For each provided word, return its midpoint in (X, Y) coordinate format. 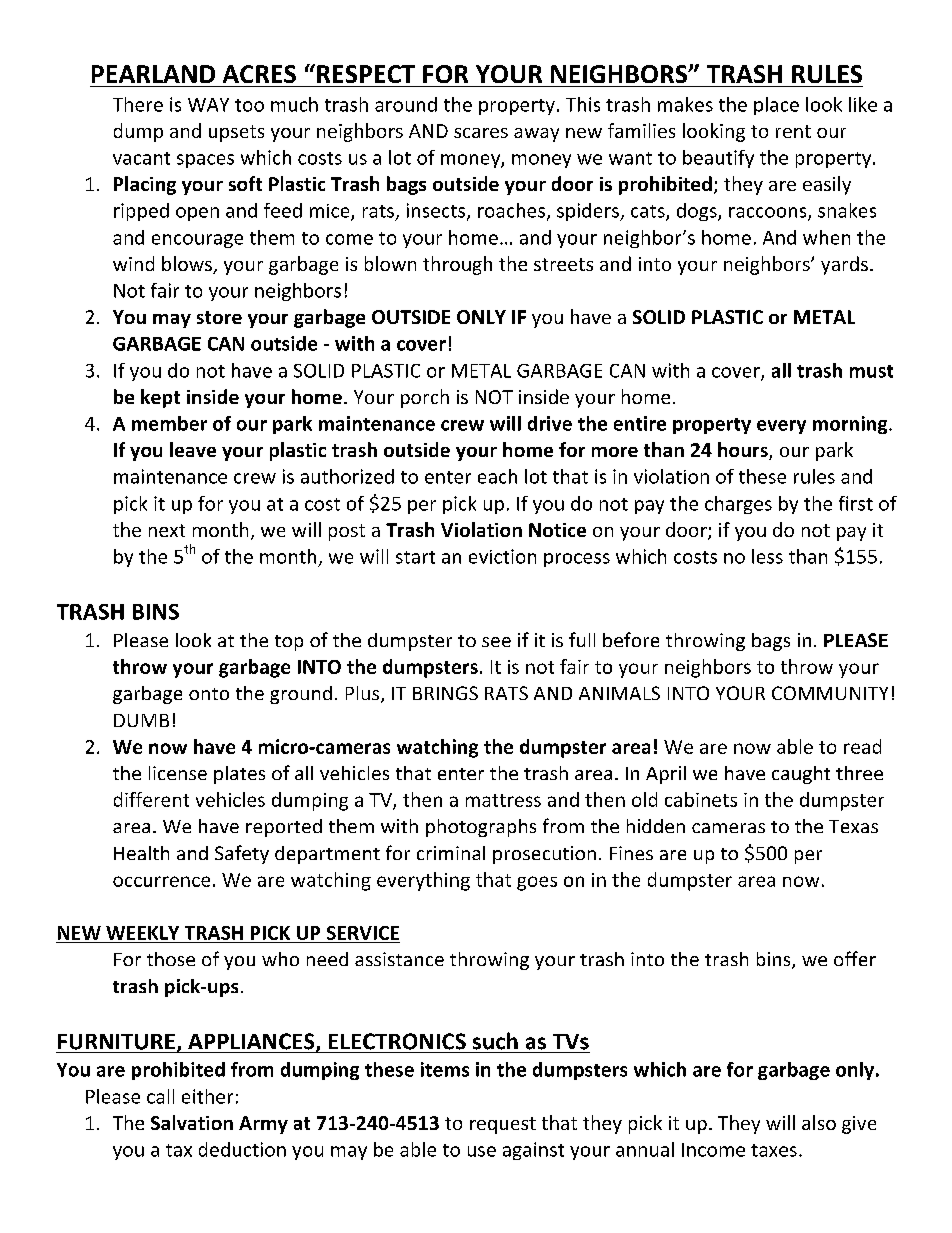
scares (481, 133)
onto (209, 694)
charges (738, 505)
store (219, 317)
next (167, 530)
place (776, 106)
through (457, 265)
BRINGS (445, 693)
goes (537, 883)
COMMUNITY (830, 693)
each (497, 476)
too (249, 105)
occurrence (161, 881)
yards (844, 265)
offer (855, 958)
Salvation (192, 1122)
